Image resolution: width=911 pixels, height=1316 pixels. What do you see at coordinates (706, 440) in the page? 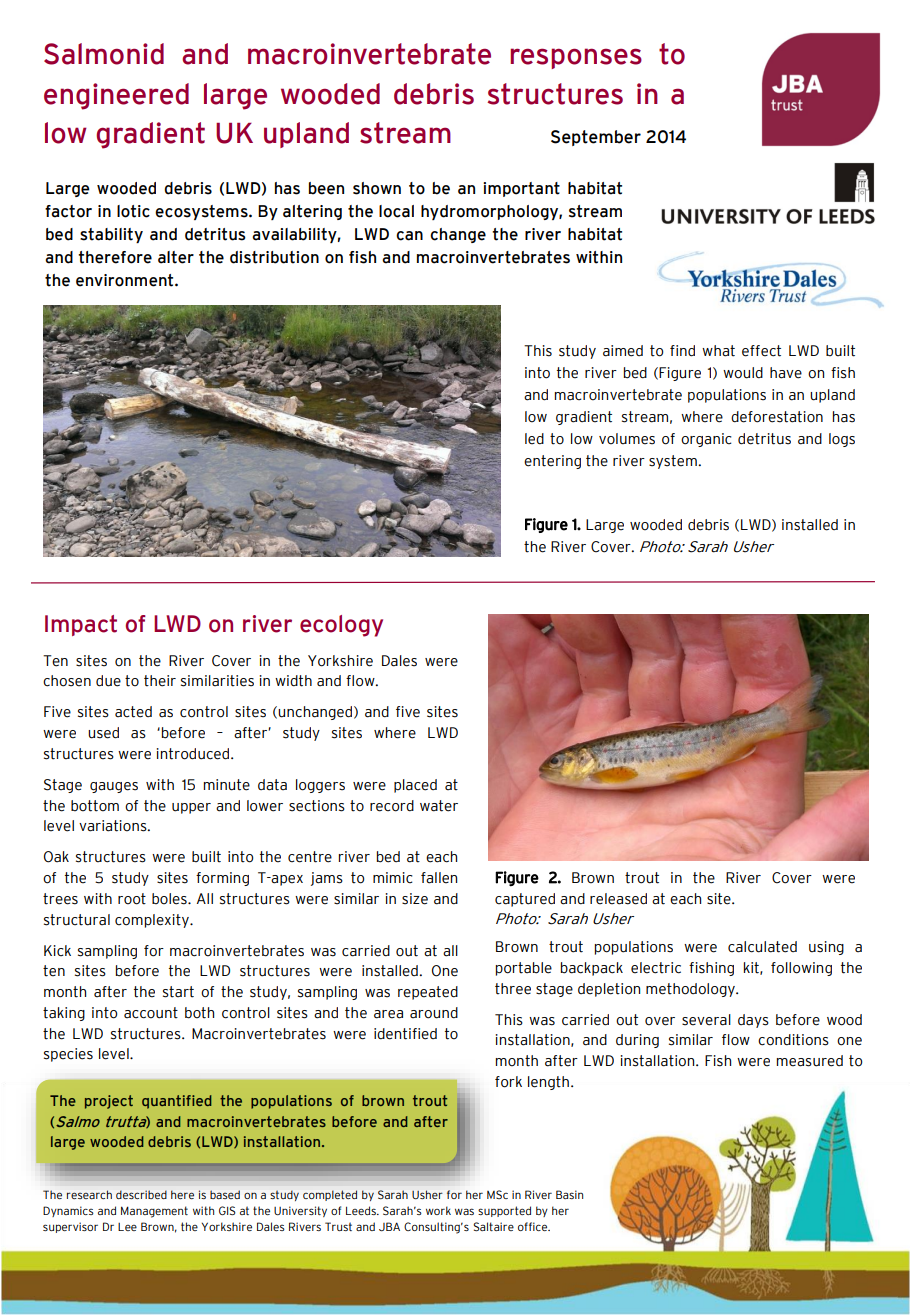
I see `organic` at bounding box center [706, 440].
